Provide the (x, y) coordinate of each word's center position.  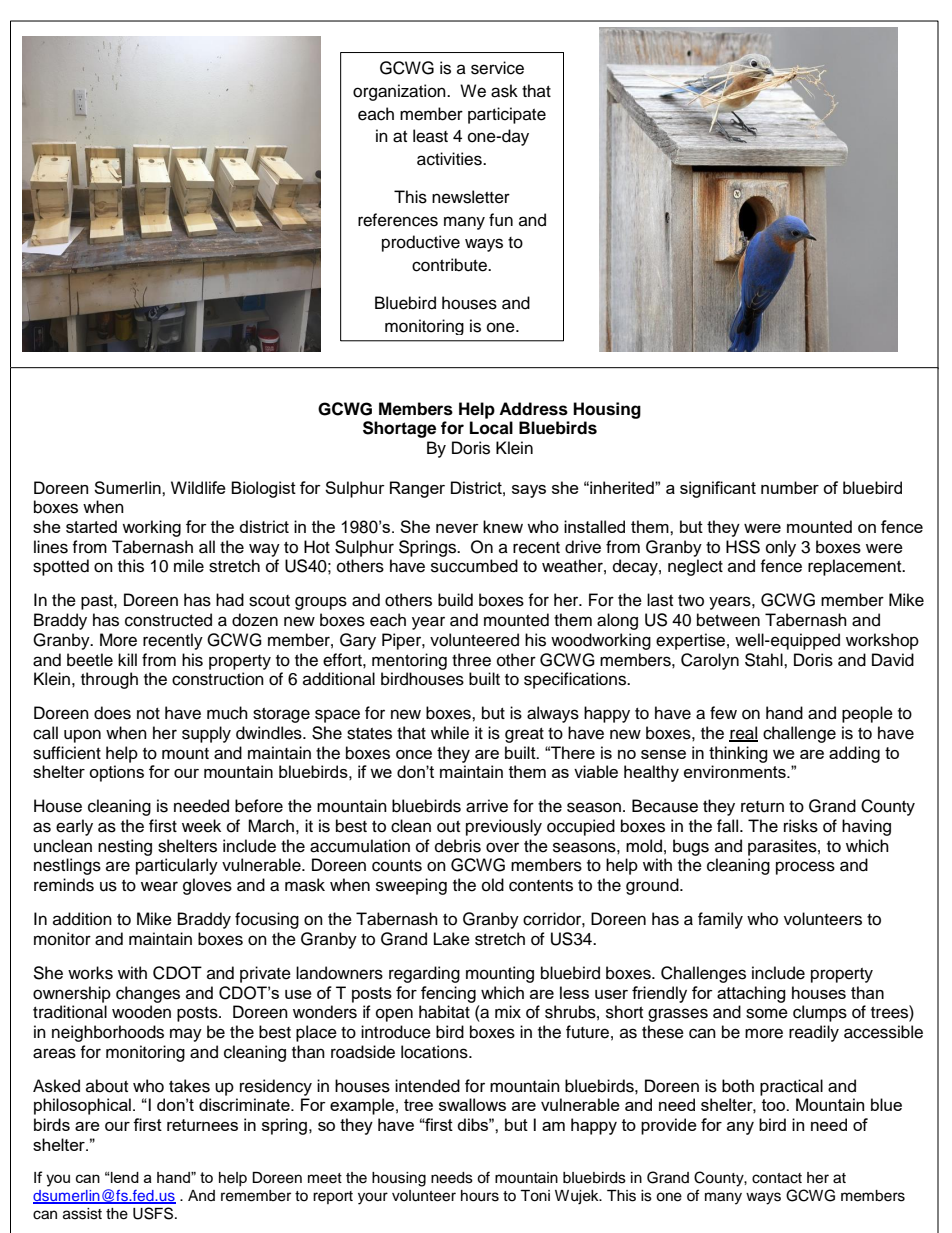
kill (127, 659)
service (497, 68)
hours (480, 1196)
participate (507, 115)
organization (400, 92)
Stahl (765, 660)
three (471, 660)
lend (124, 1177)
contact (777, 1178)
